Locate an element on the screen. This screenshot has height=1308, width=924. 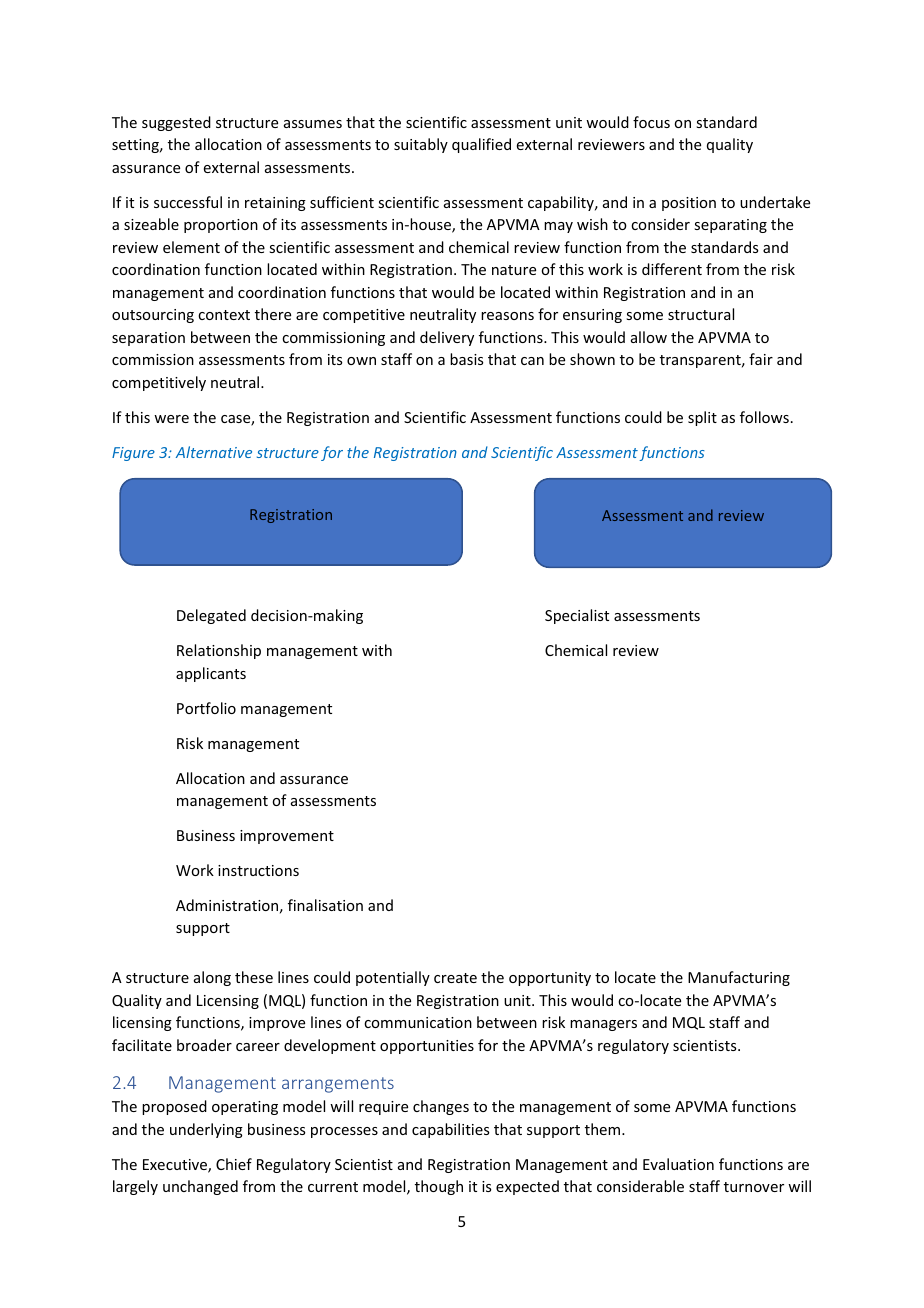
Specialist is located at coordinates (577, 616).
